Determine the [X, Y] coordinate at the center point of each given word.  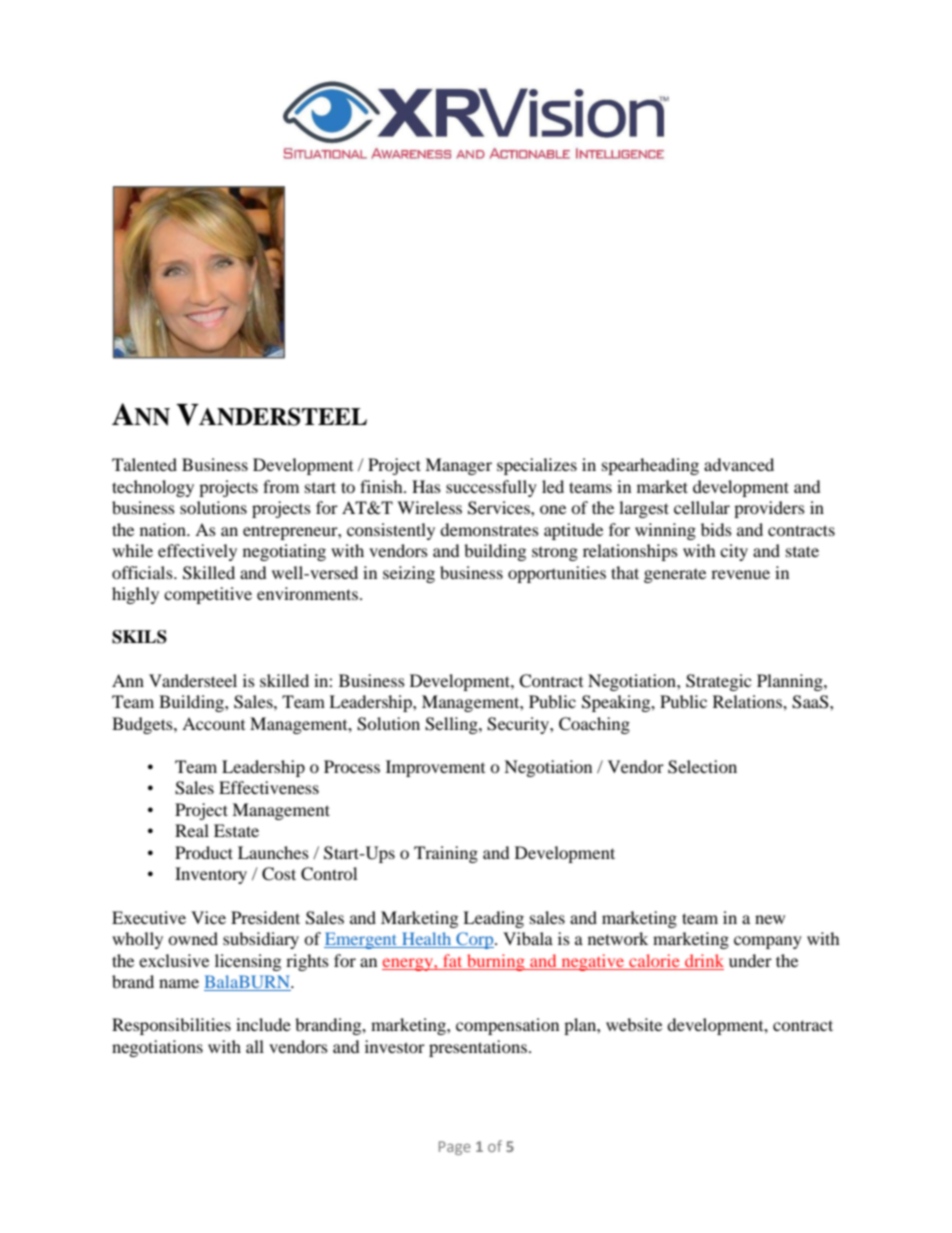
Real [192, 830]
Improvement [435, 768]
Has [426, 486]
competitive [208, 595]
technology [153, 488]
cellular [702, 507]
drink [704, 960]
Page [455, 1148]
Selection [702, 767]
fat [452, 960]
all [255, 1046]
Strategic [718, 682]
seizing [409, 574]
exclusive [174, 960]
